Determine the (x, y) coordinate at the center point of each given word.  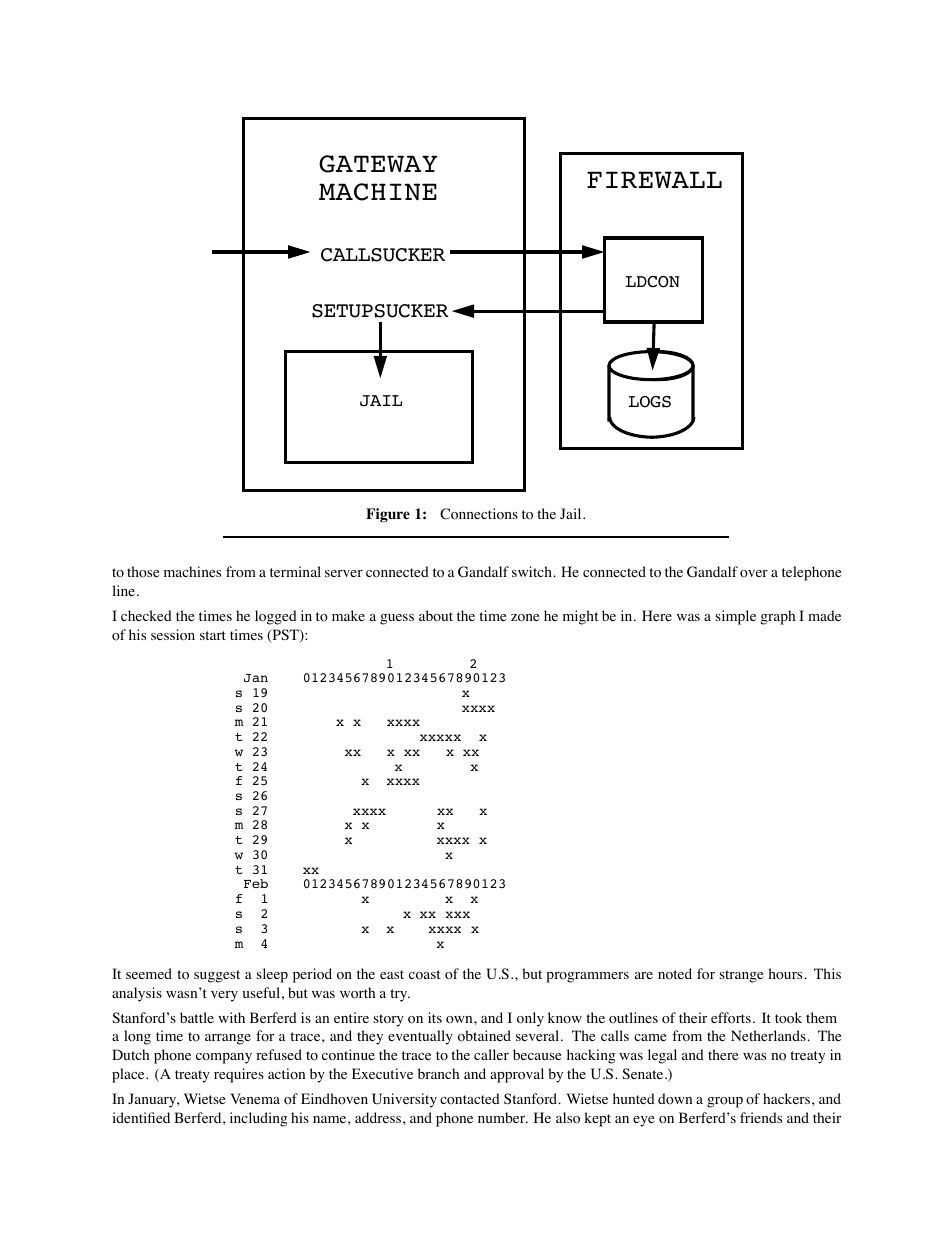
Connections (479, 514)
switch (533, 571)
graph (777, 617)
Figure (388, 515)
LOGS (650, 402)
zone (525, 618)
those (143, 572)
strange (741, 976)
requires (239, 1075)
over (754, 574)
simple (736, 617)
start (213, 635)
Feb (256, 883)
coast (424, 975)
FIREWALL (654, 179)
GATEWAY (378, 164)
